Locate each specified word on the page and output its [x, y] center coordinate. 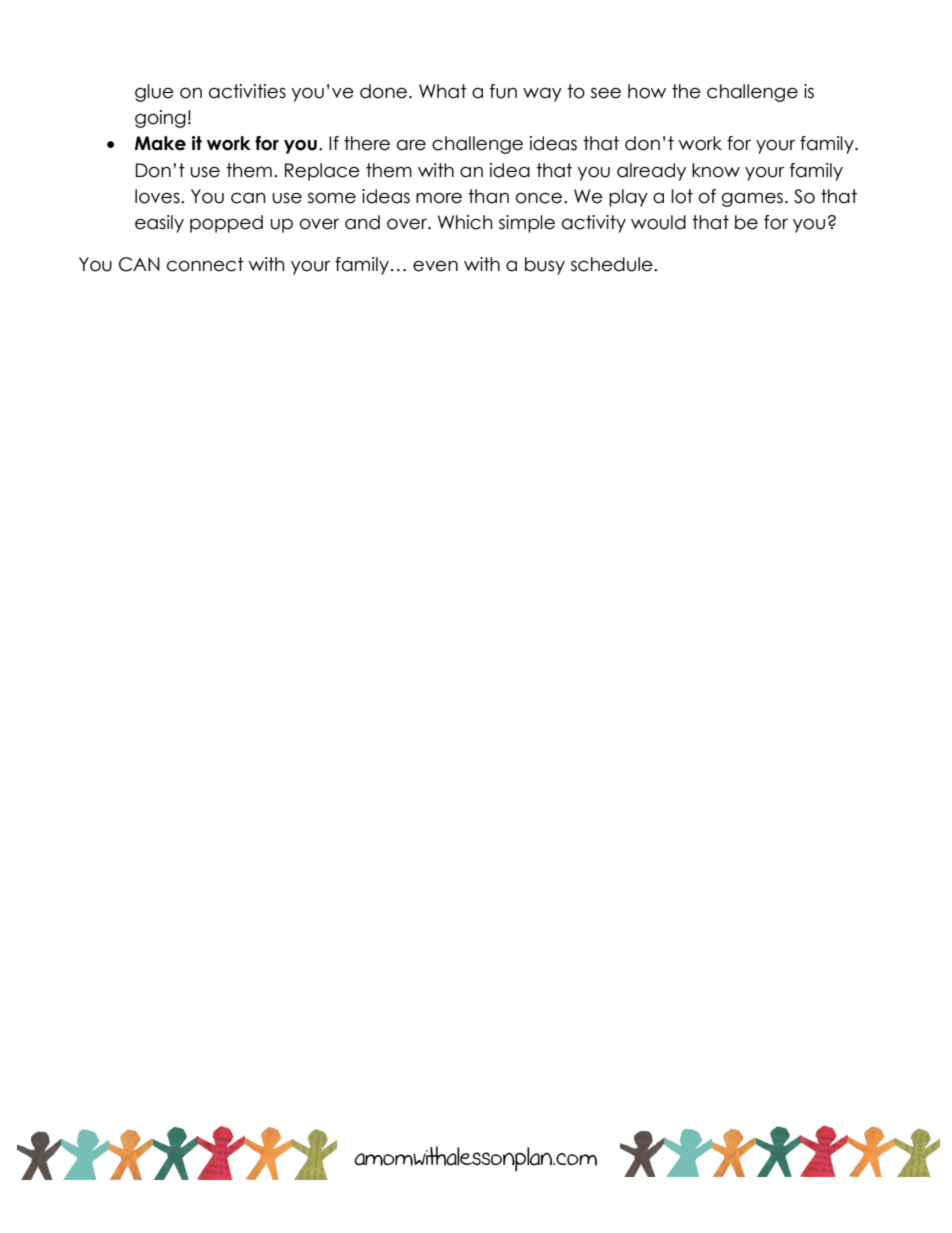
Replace [322, 172]
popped [226, 224]
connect [205, 264]
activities [247, 91]
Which [465, 222]
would [658, 222]
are [411, 145]
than [488, 196]
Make [160, 143]
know [716, 170]
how [647, 91]
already [651, 172]
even [435, 266]
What [443, 91]
